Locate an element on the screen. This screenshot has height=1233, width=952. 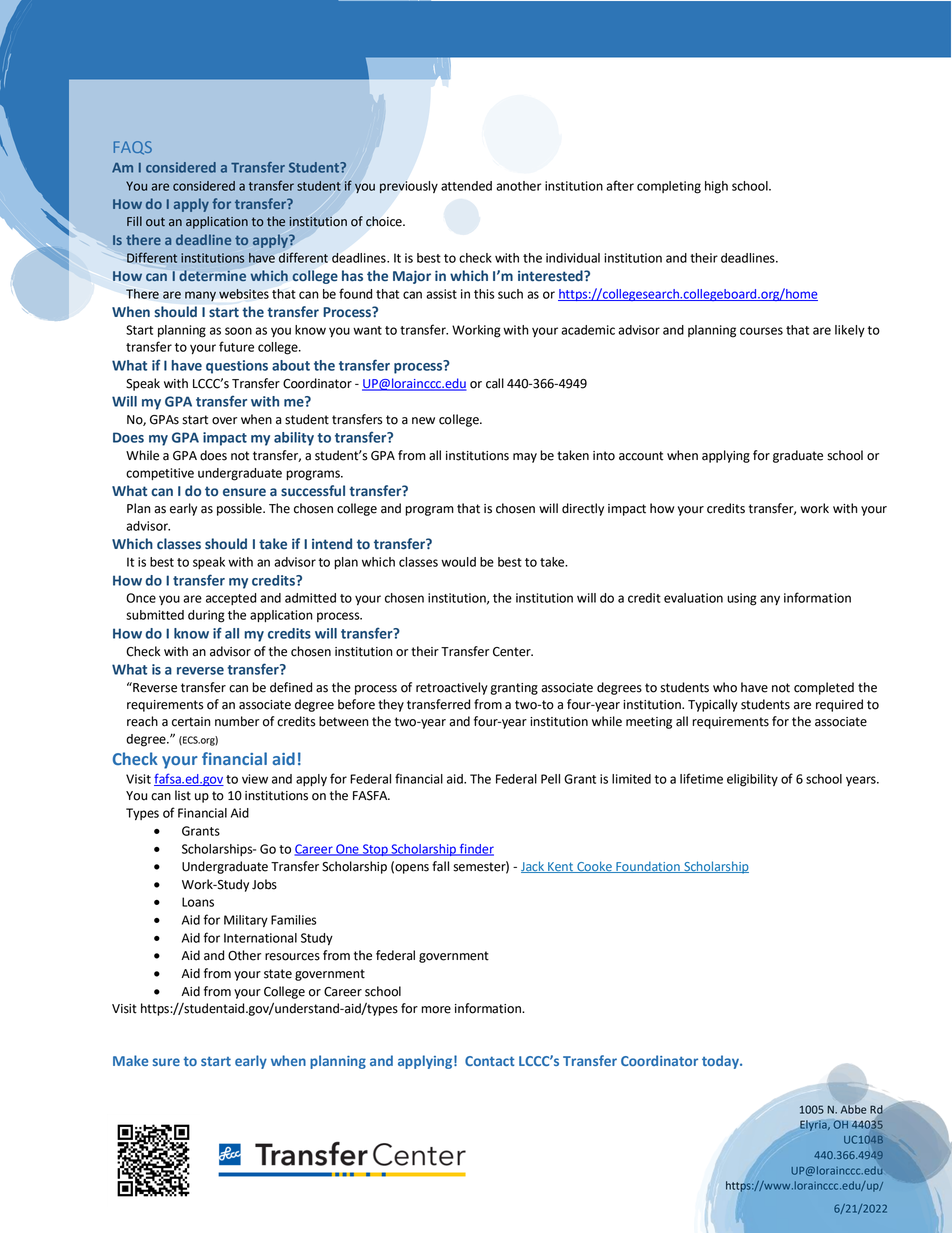
Jobs is located at coordinates (264, 884).
